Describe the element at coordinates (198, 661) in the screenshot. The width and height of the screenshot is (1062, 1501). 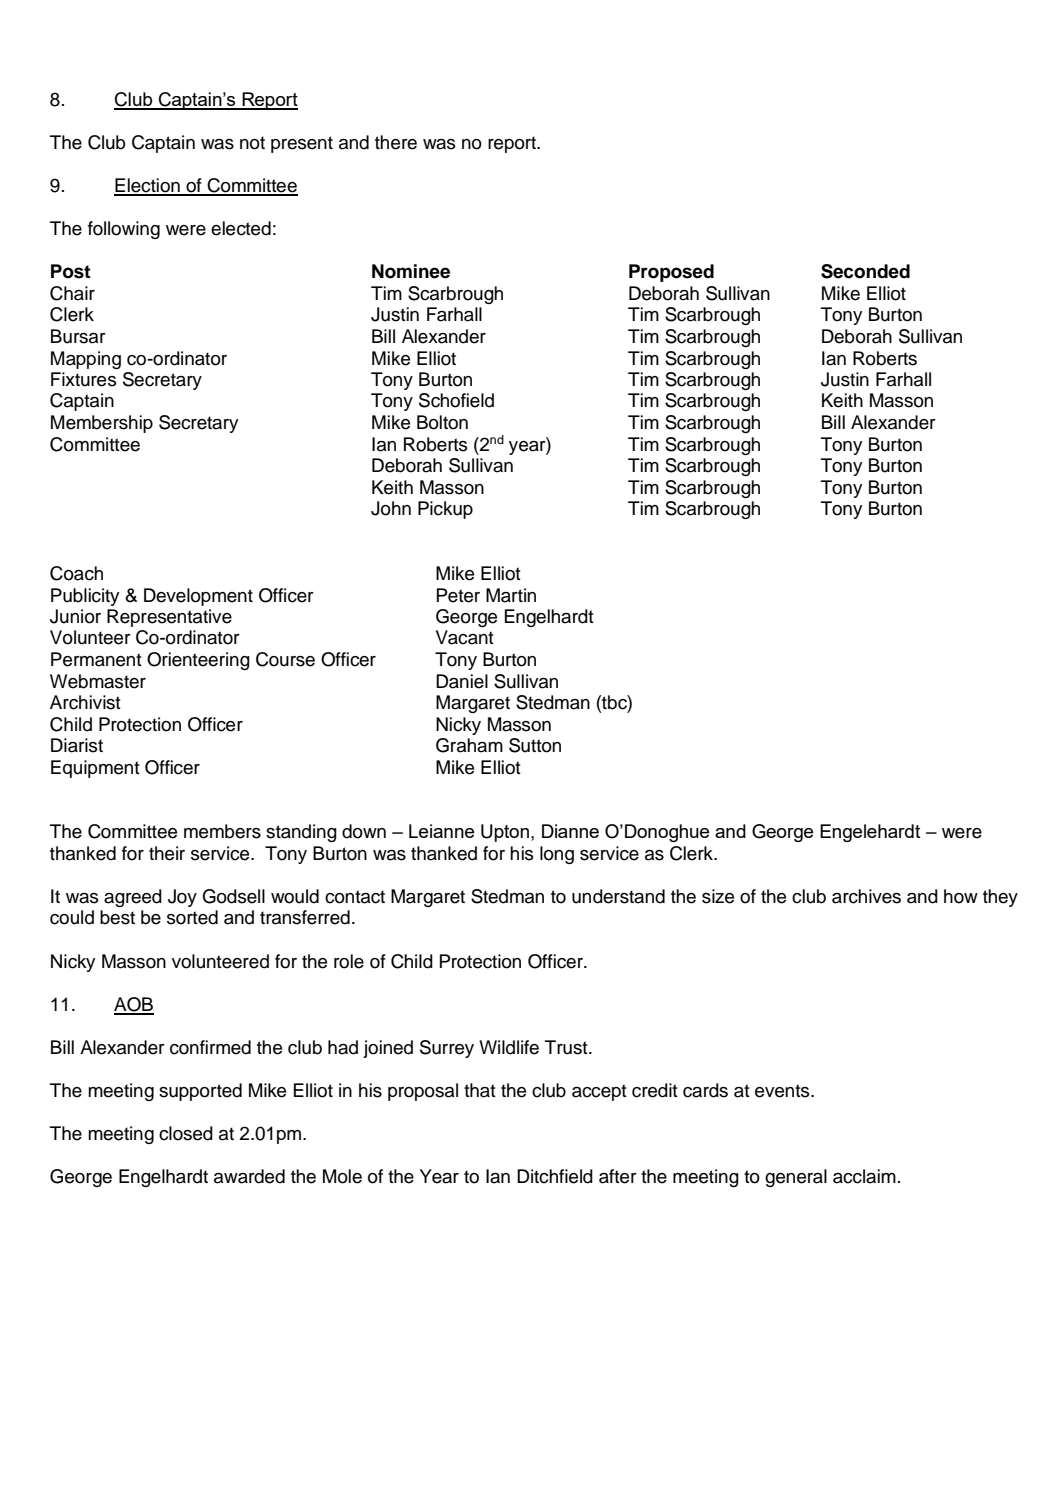
I see `Orienteering` at that location.
